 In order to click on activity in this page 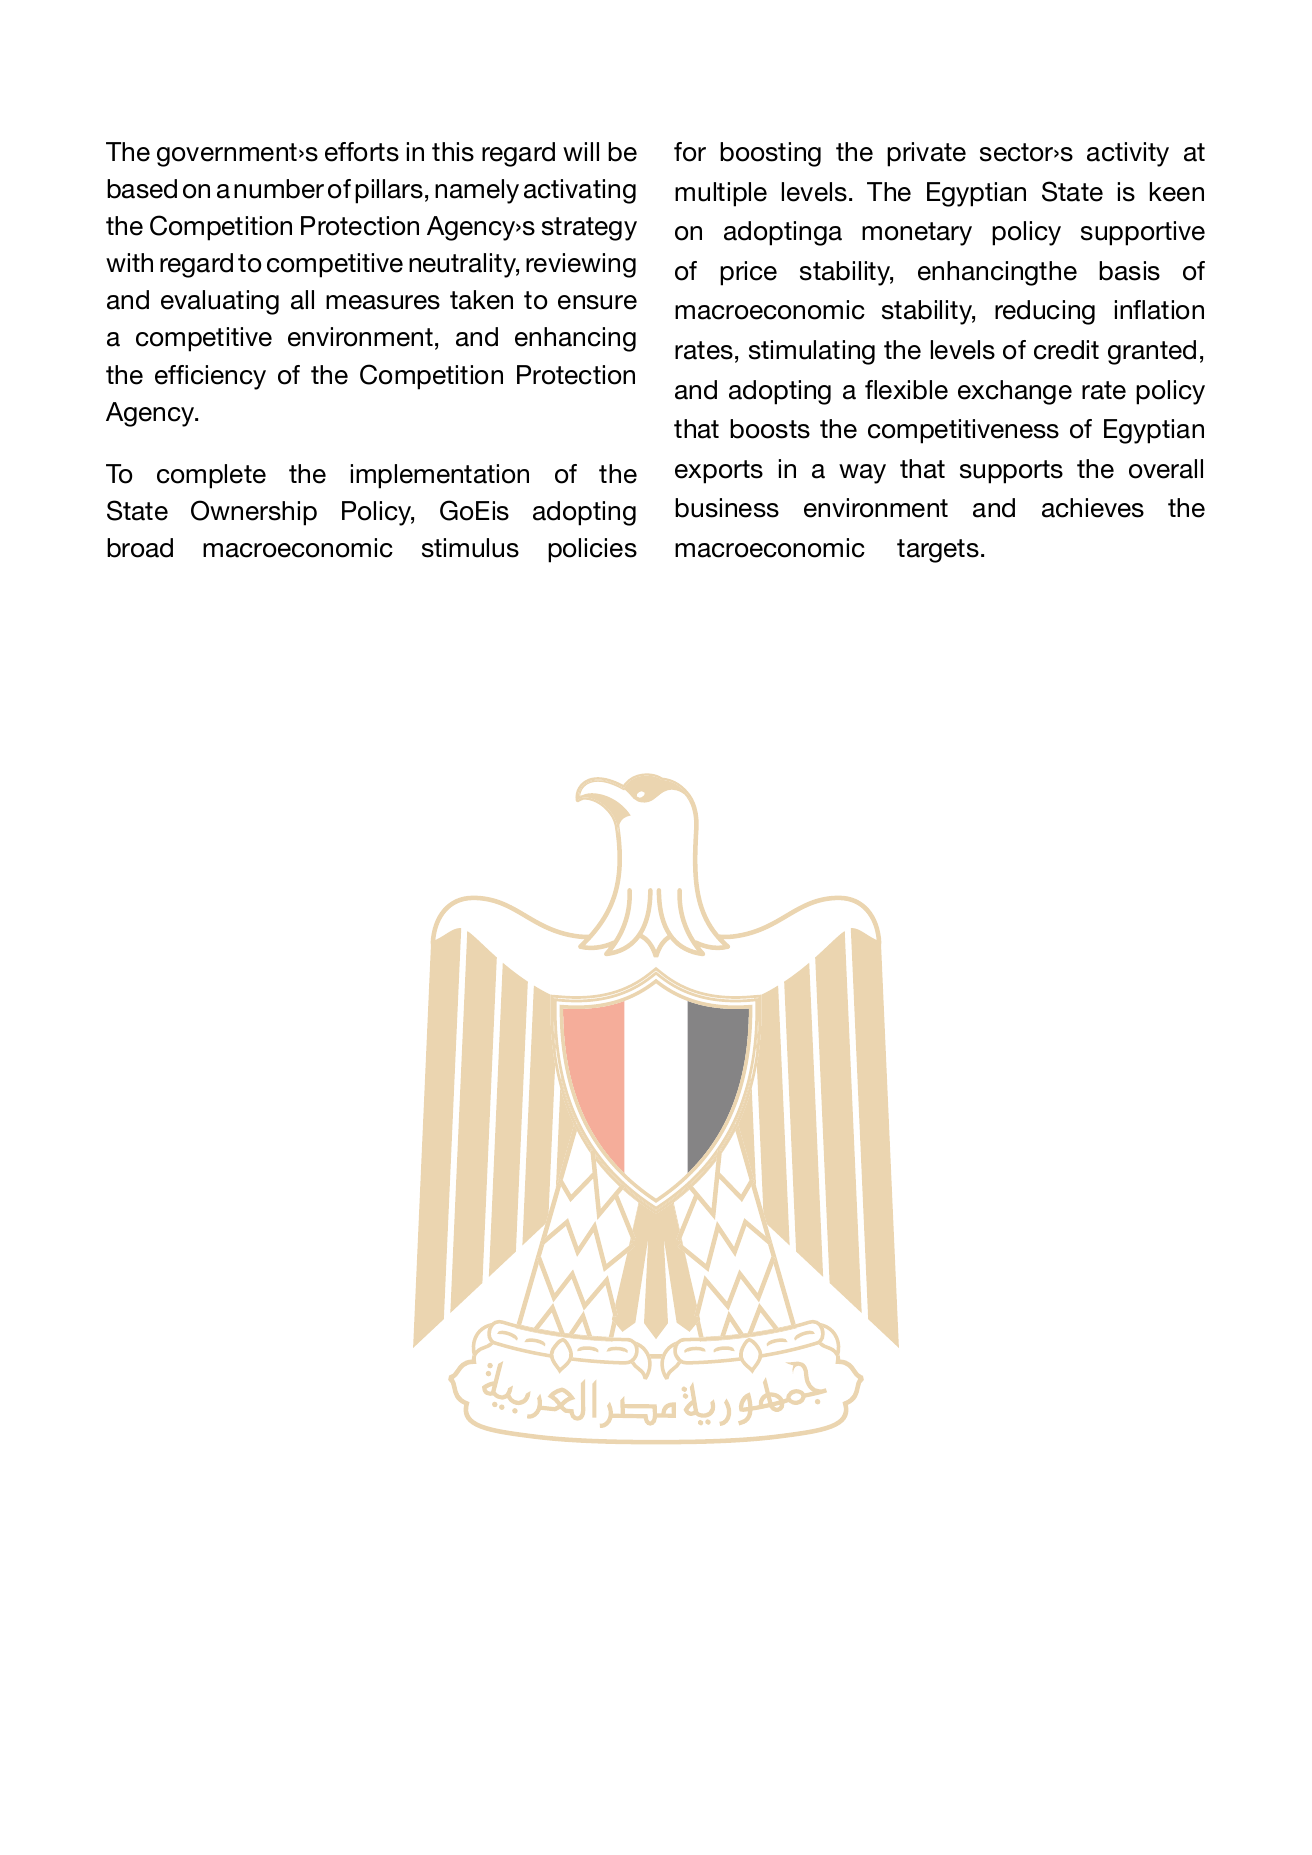, I will do `click(1128, 154)`.
